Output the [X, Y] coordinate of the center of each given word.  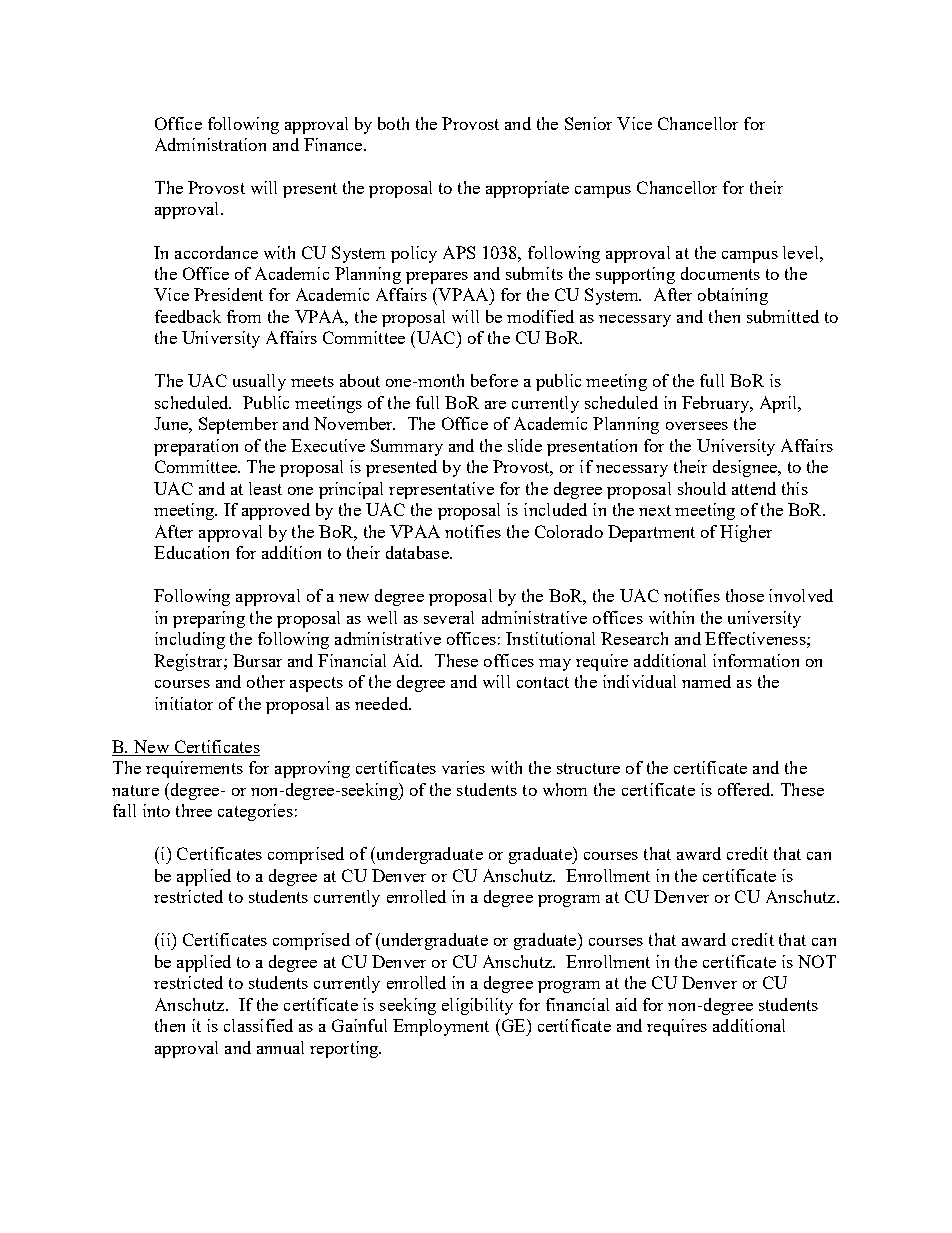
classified [258, 1025]
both [393, 123]
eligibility [477, 1006]
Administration [210, 144]
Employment [441, 1027]
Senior [588, 123]
